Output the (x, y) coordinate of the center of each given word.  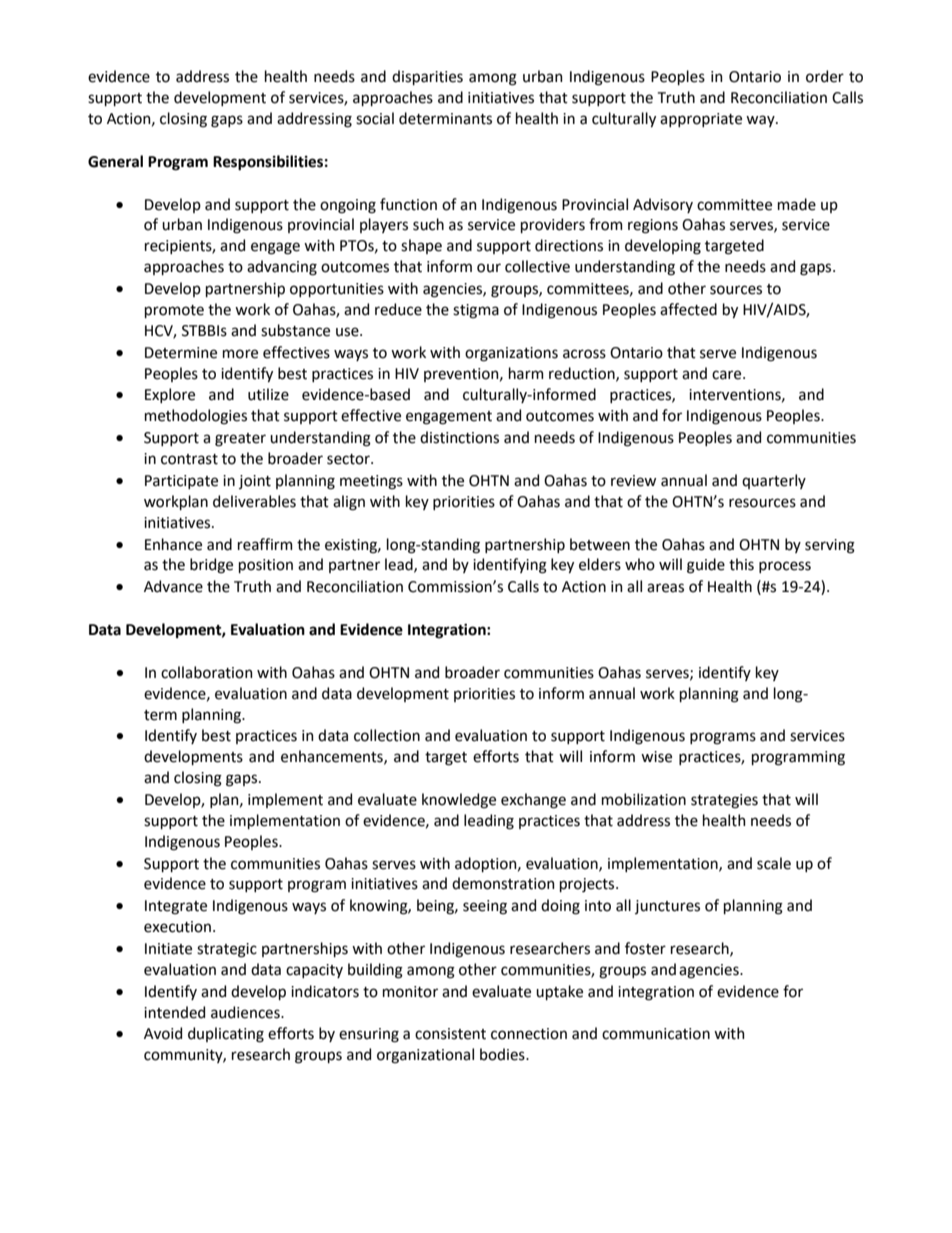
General (115, 161)
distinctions (459, 437)
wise (656, 757)
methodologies (196, 417)
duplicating (226, 1035)
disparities (427, 77)
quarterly (774, 481)
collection (387, 735)
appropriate (701, 120)
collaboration (207, 672)
